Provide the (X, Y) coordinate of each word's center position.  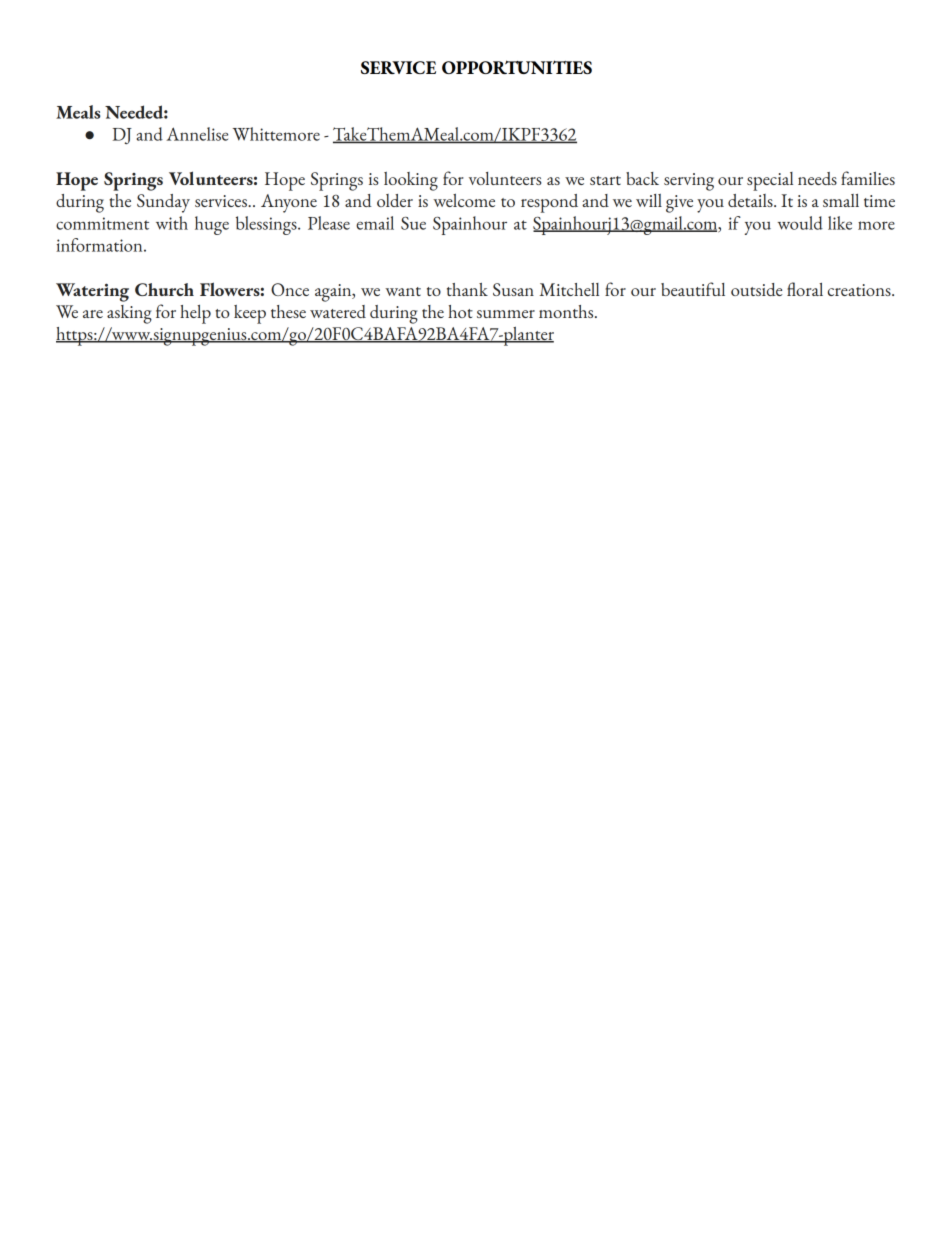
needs (817, 178)
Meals (78, 112)
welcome (464, 200)
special (770, 181)
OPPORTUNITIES (517, 67)
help (195, 314)
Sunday (163, 203)
